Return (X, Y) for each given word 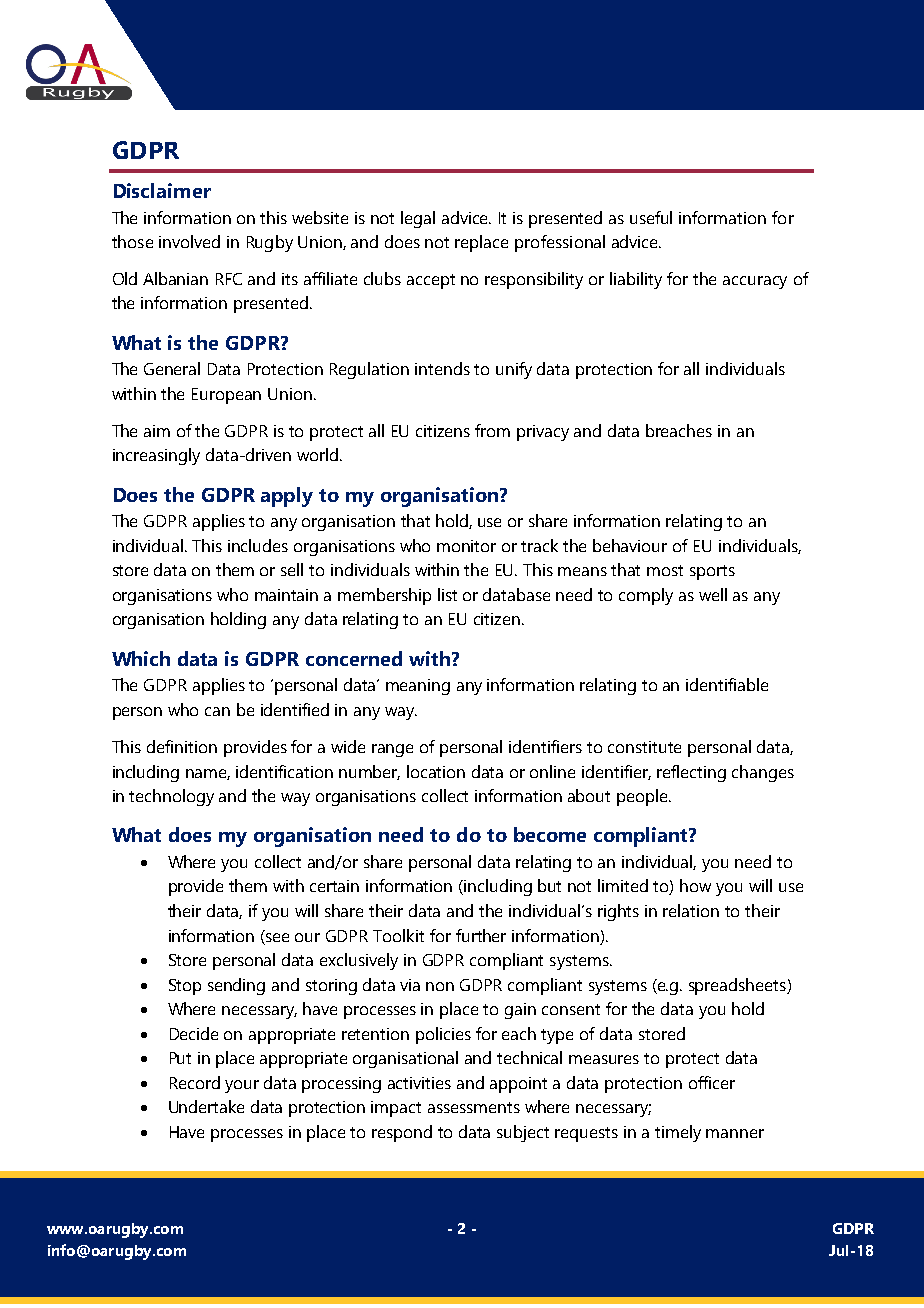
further (481, 935)
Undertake (206, 1106)
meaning (418, 687)
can (217, 711)
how (695, 885)
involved (189, 241)
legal (418, 219)
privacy (543, 433)
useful (651, 217)
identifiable (727, 684)
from (492, 430)
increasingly (156, 456)
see (276, 936)
